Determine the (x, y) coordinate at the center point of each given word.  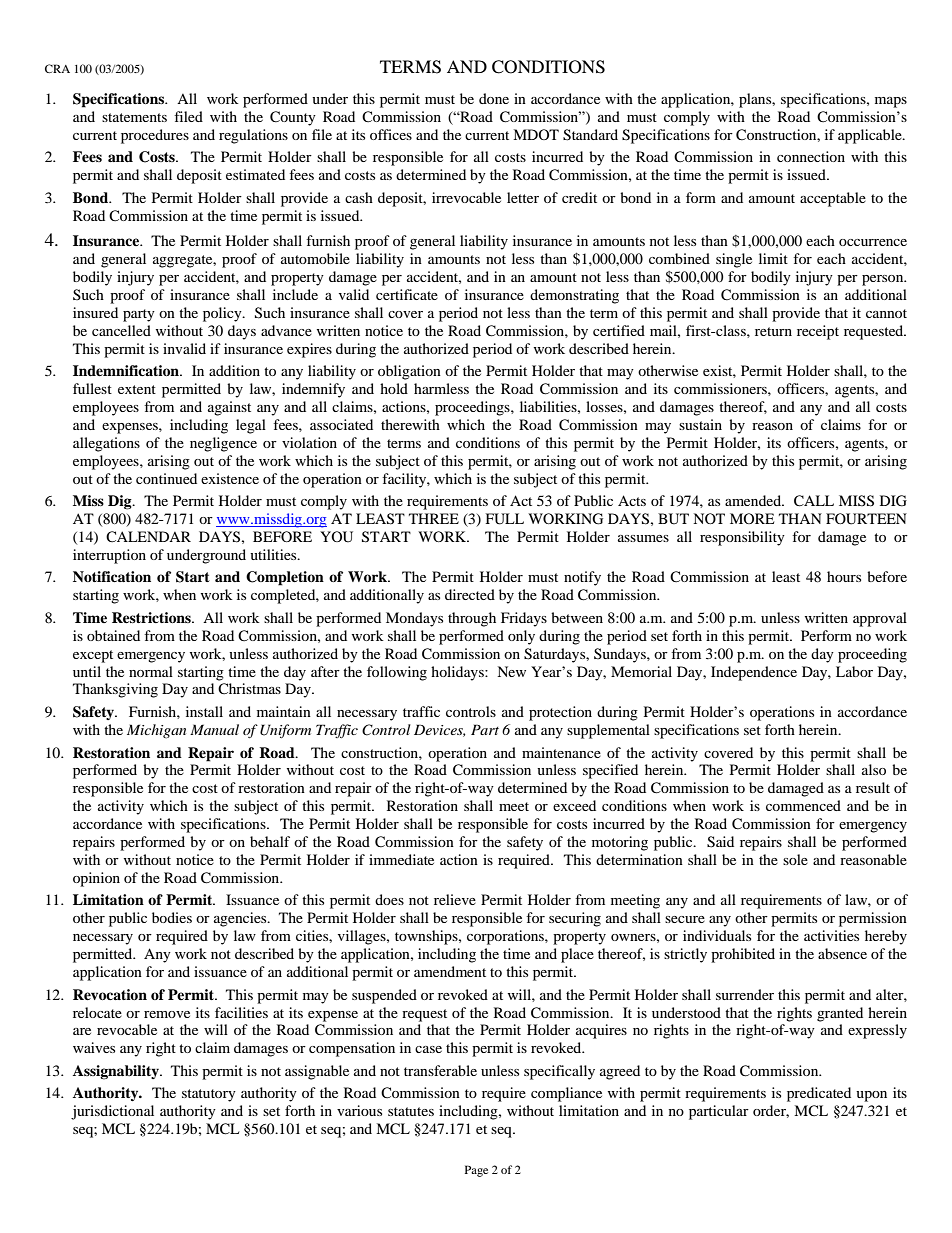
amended (754, 500)
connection (811, 156)
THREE (434, 518)
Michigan (156, 731)
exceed (574, 805)
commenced (803, 805)
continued (166, 478)
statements (134, 117)
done (494, 98)
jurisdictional (112, 1112)
